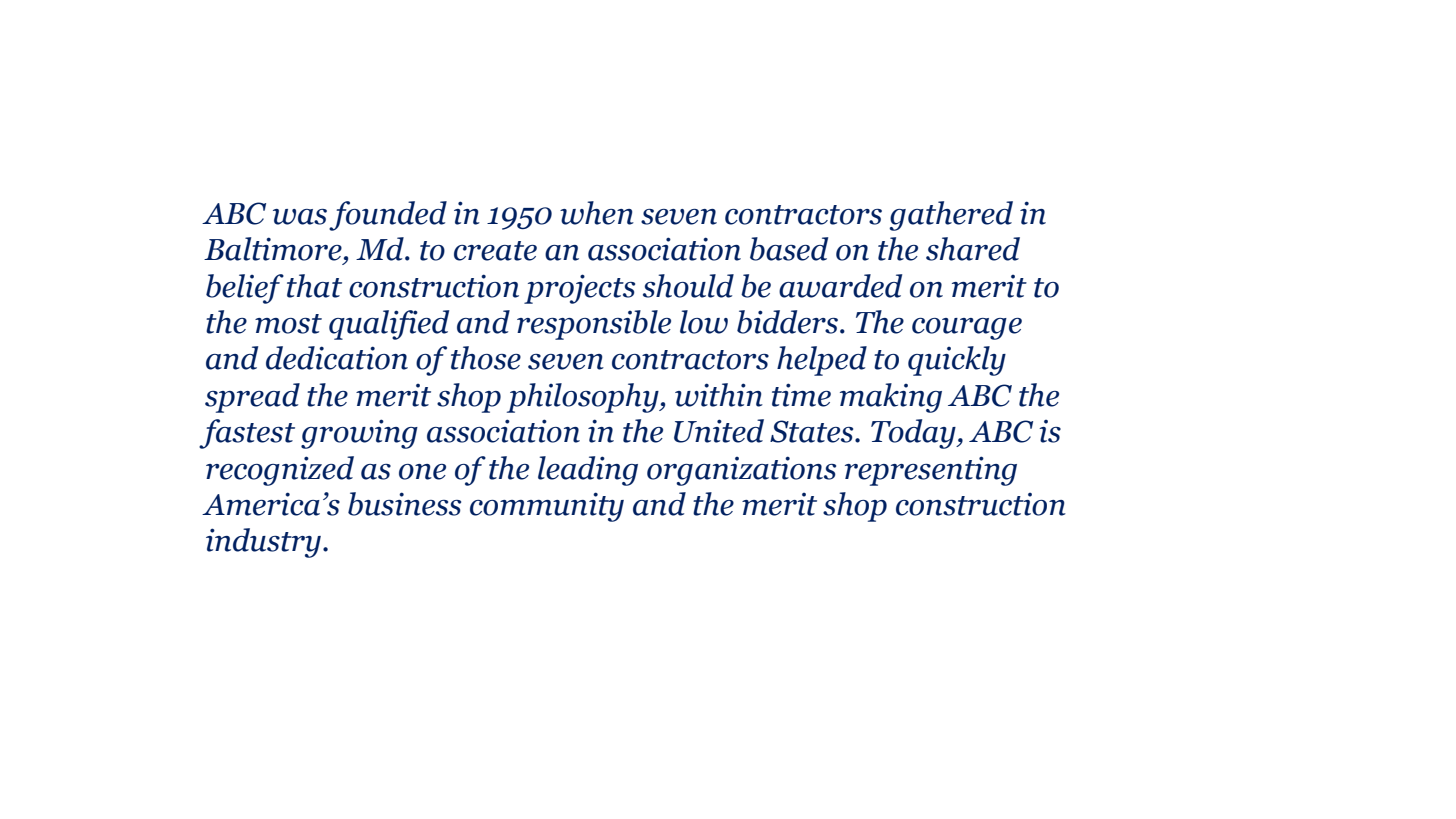  Describe the element at coordinates (891, 398) in the image. I see `making` at that location.
